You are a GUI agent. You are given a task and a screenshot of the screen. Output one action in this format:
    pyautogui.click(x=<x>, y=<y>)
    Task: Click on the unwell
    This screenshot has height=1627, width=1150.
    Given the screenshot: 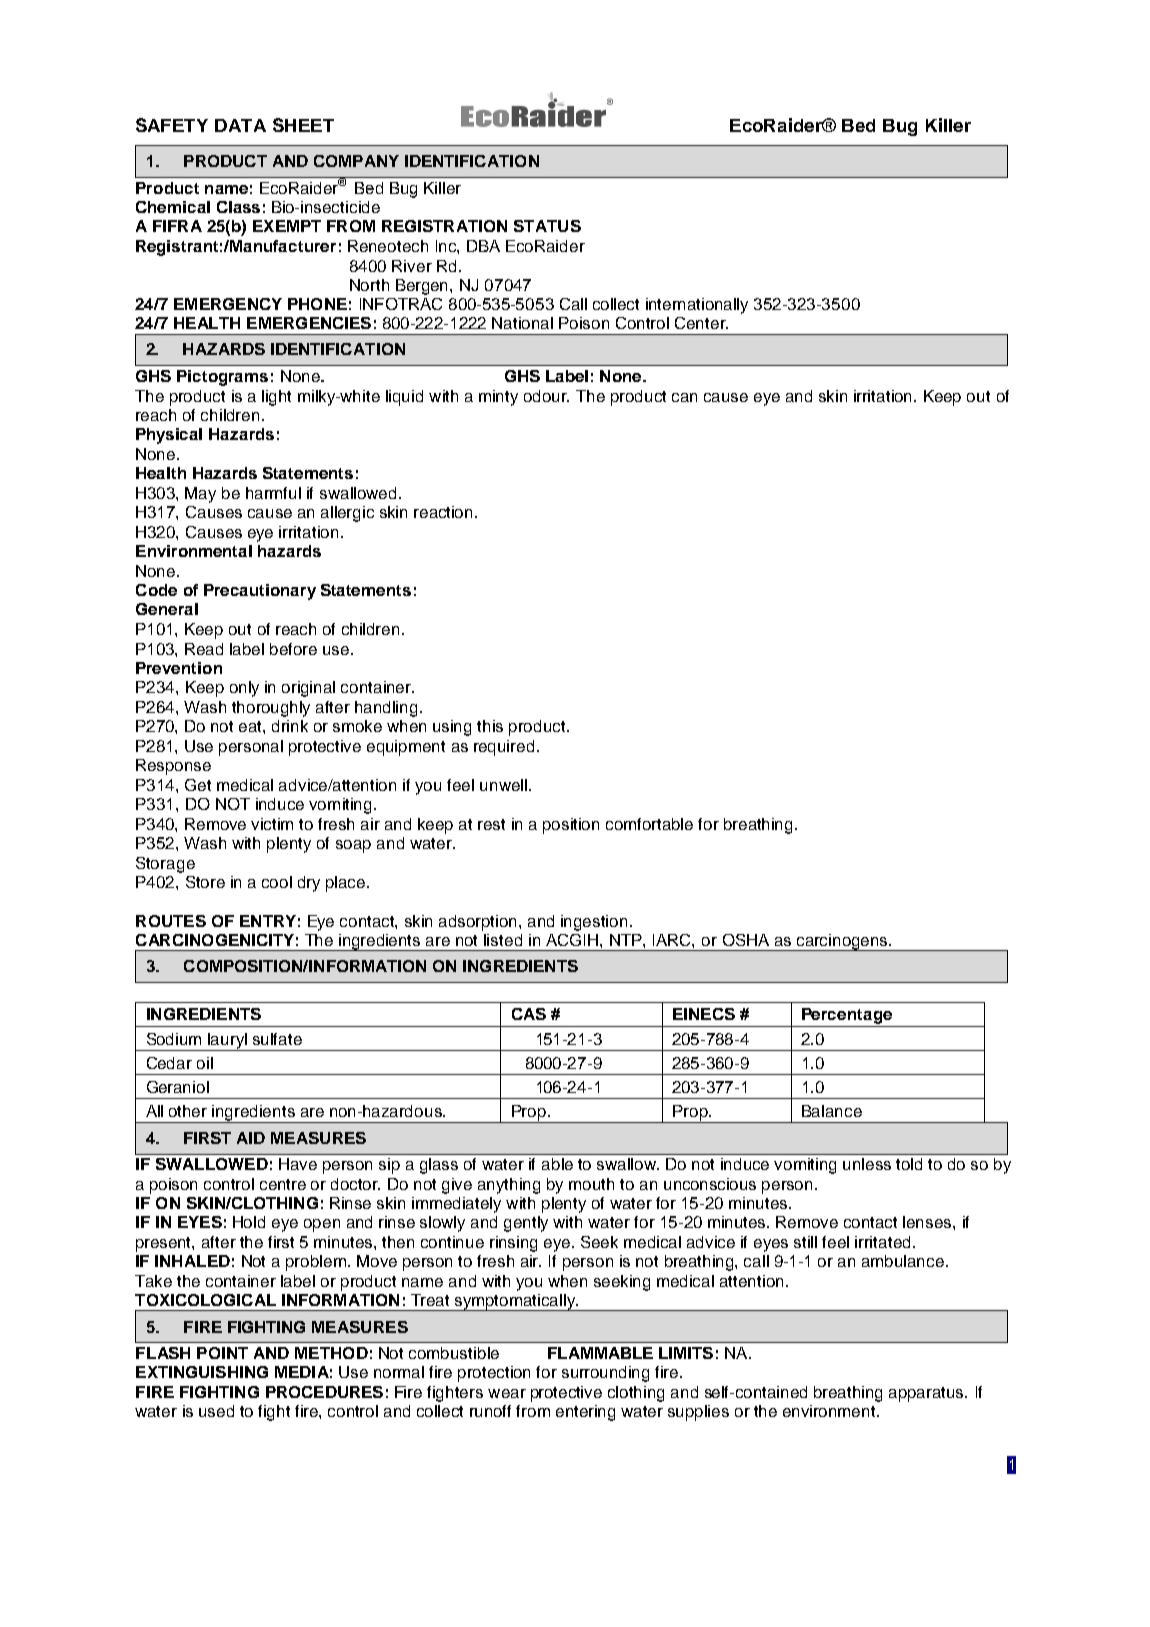 What is the action you would take?
    pyautogui.click(x=503, y=785)
